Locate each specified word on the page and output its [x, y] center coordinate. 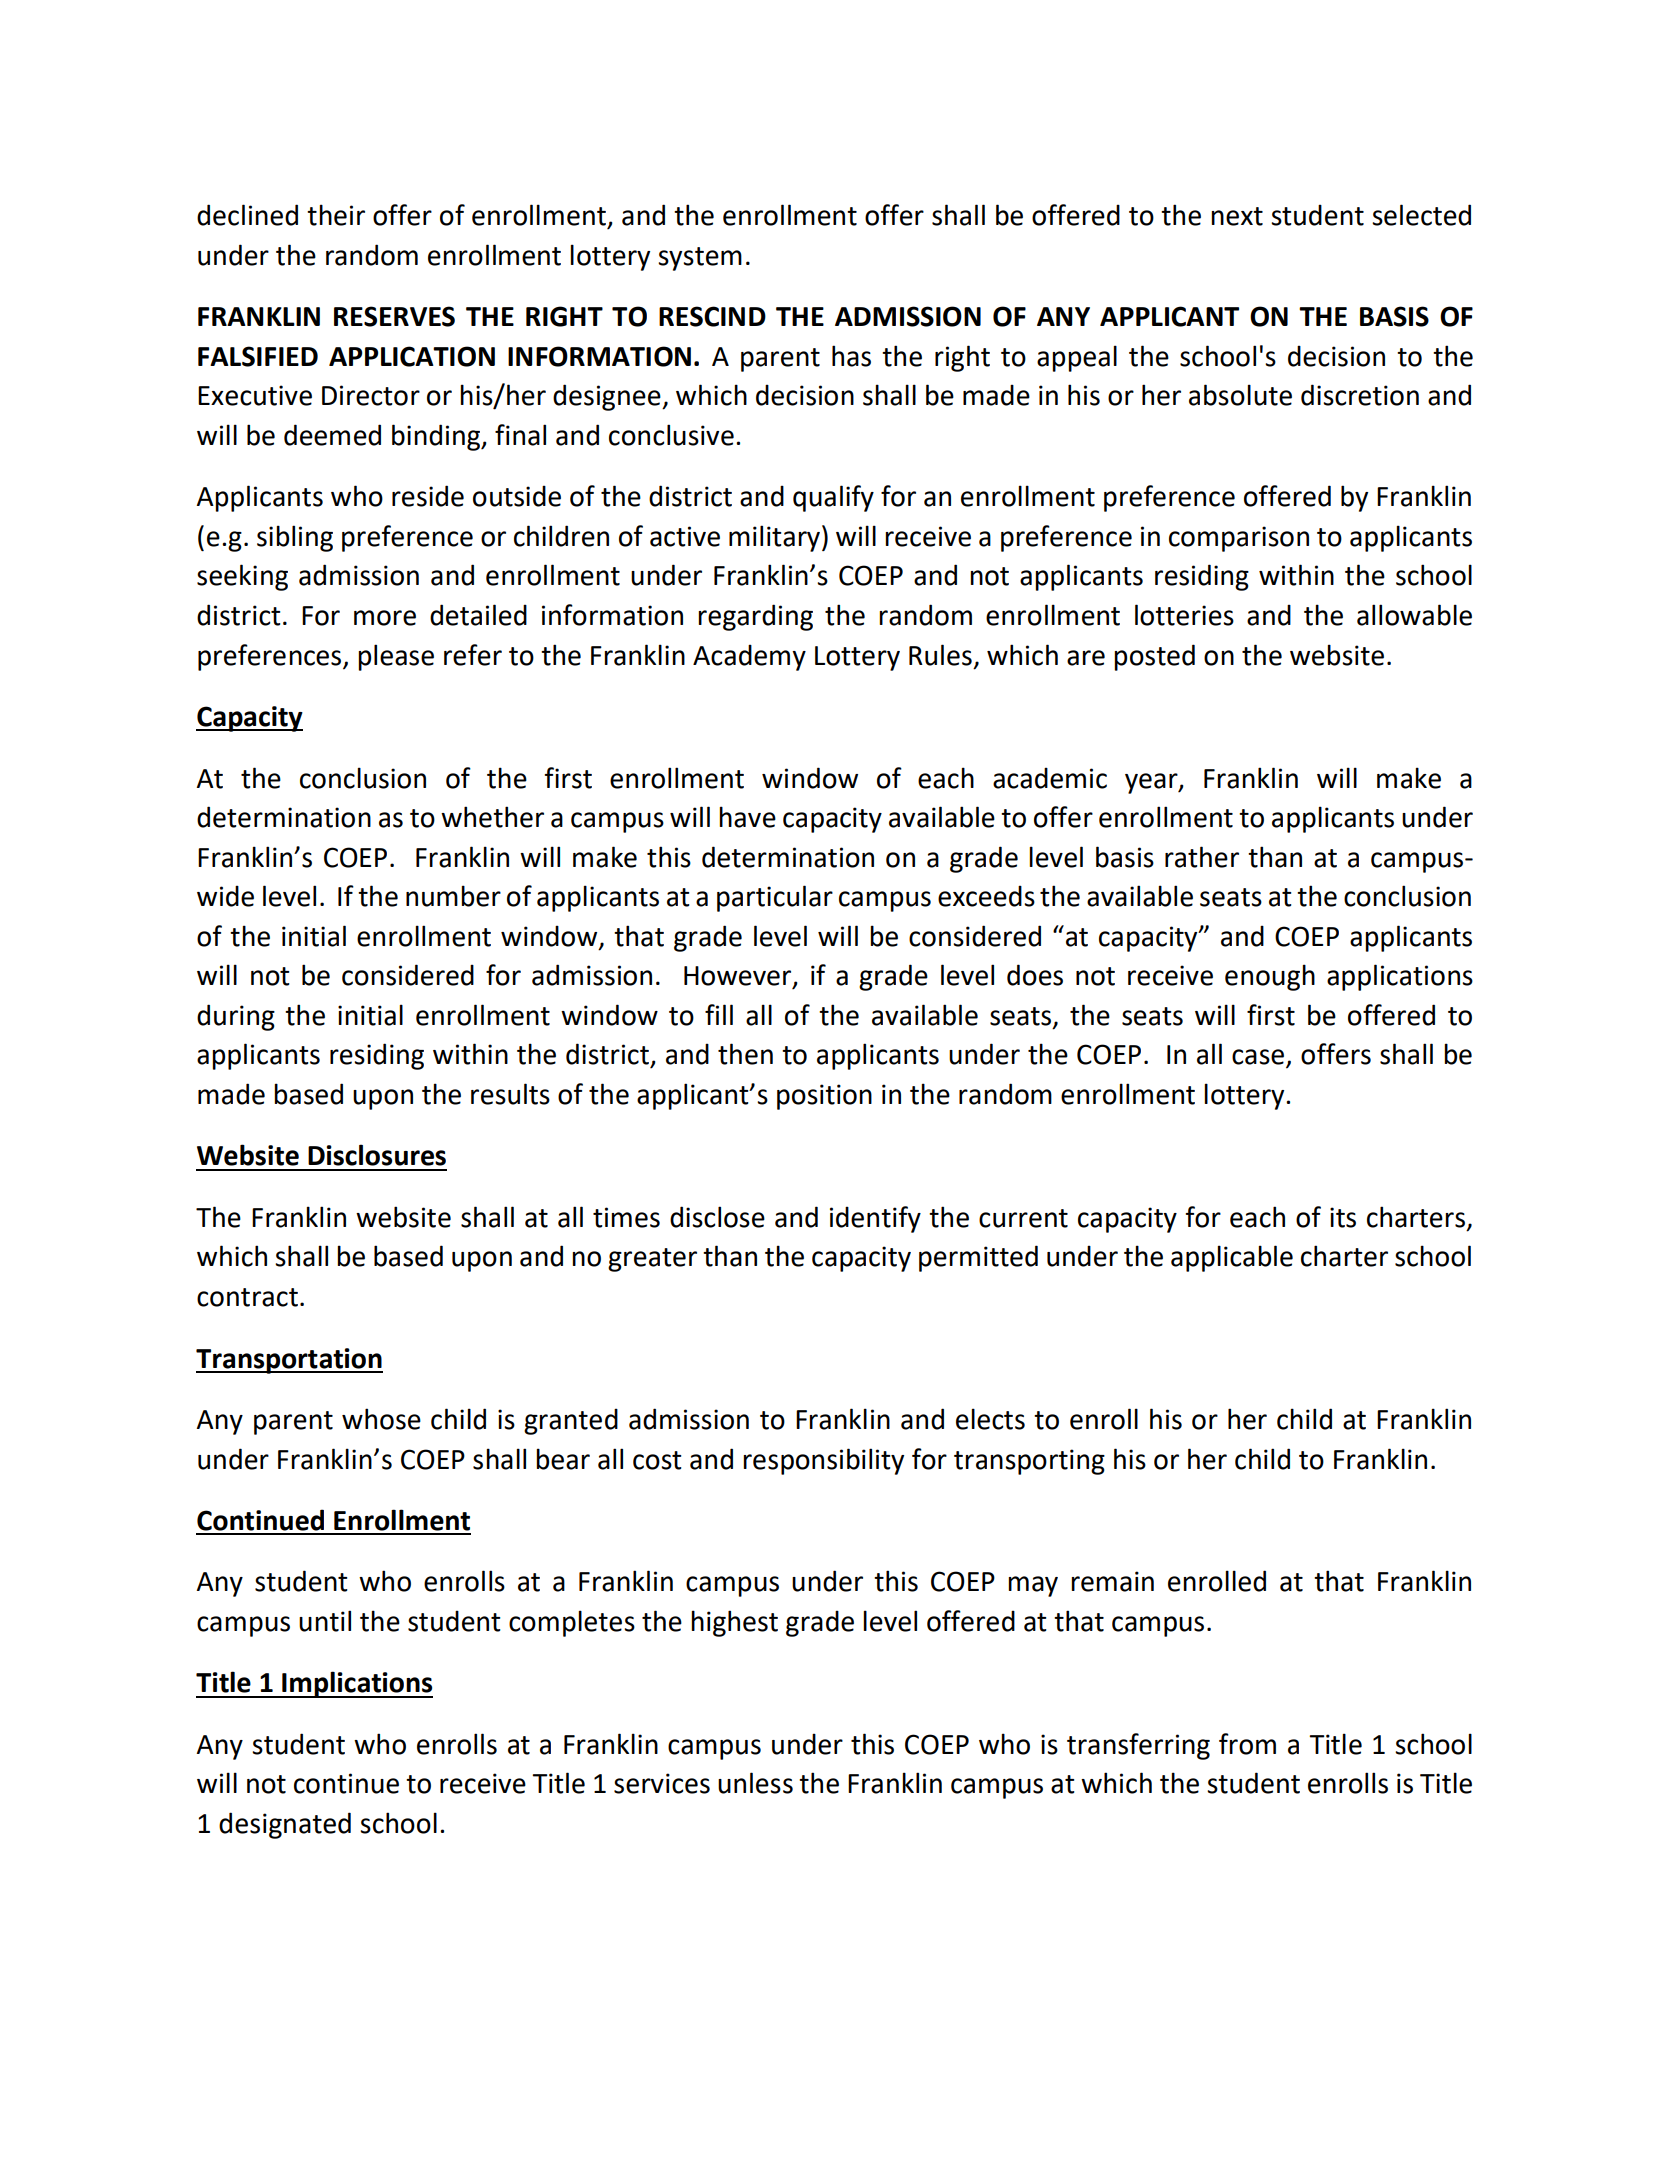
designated [285, 1825]
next [1237, 216]
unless [755, 1783]
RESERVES [394, 316]
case [1258, 1057]
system [700, 259]
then [745, 1054]
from [1247, 1744]
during [236, 1017]
